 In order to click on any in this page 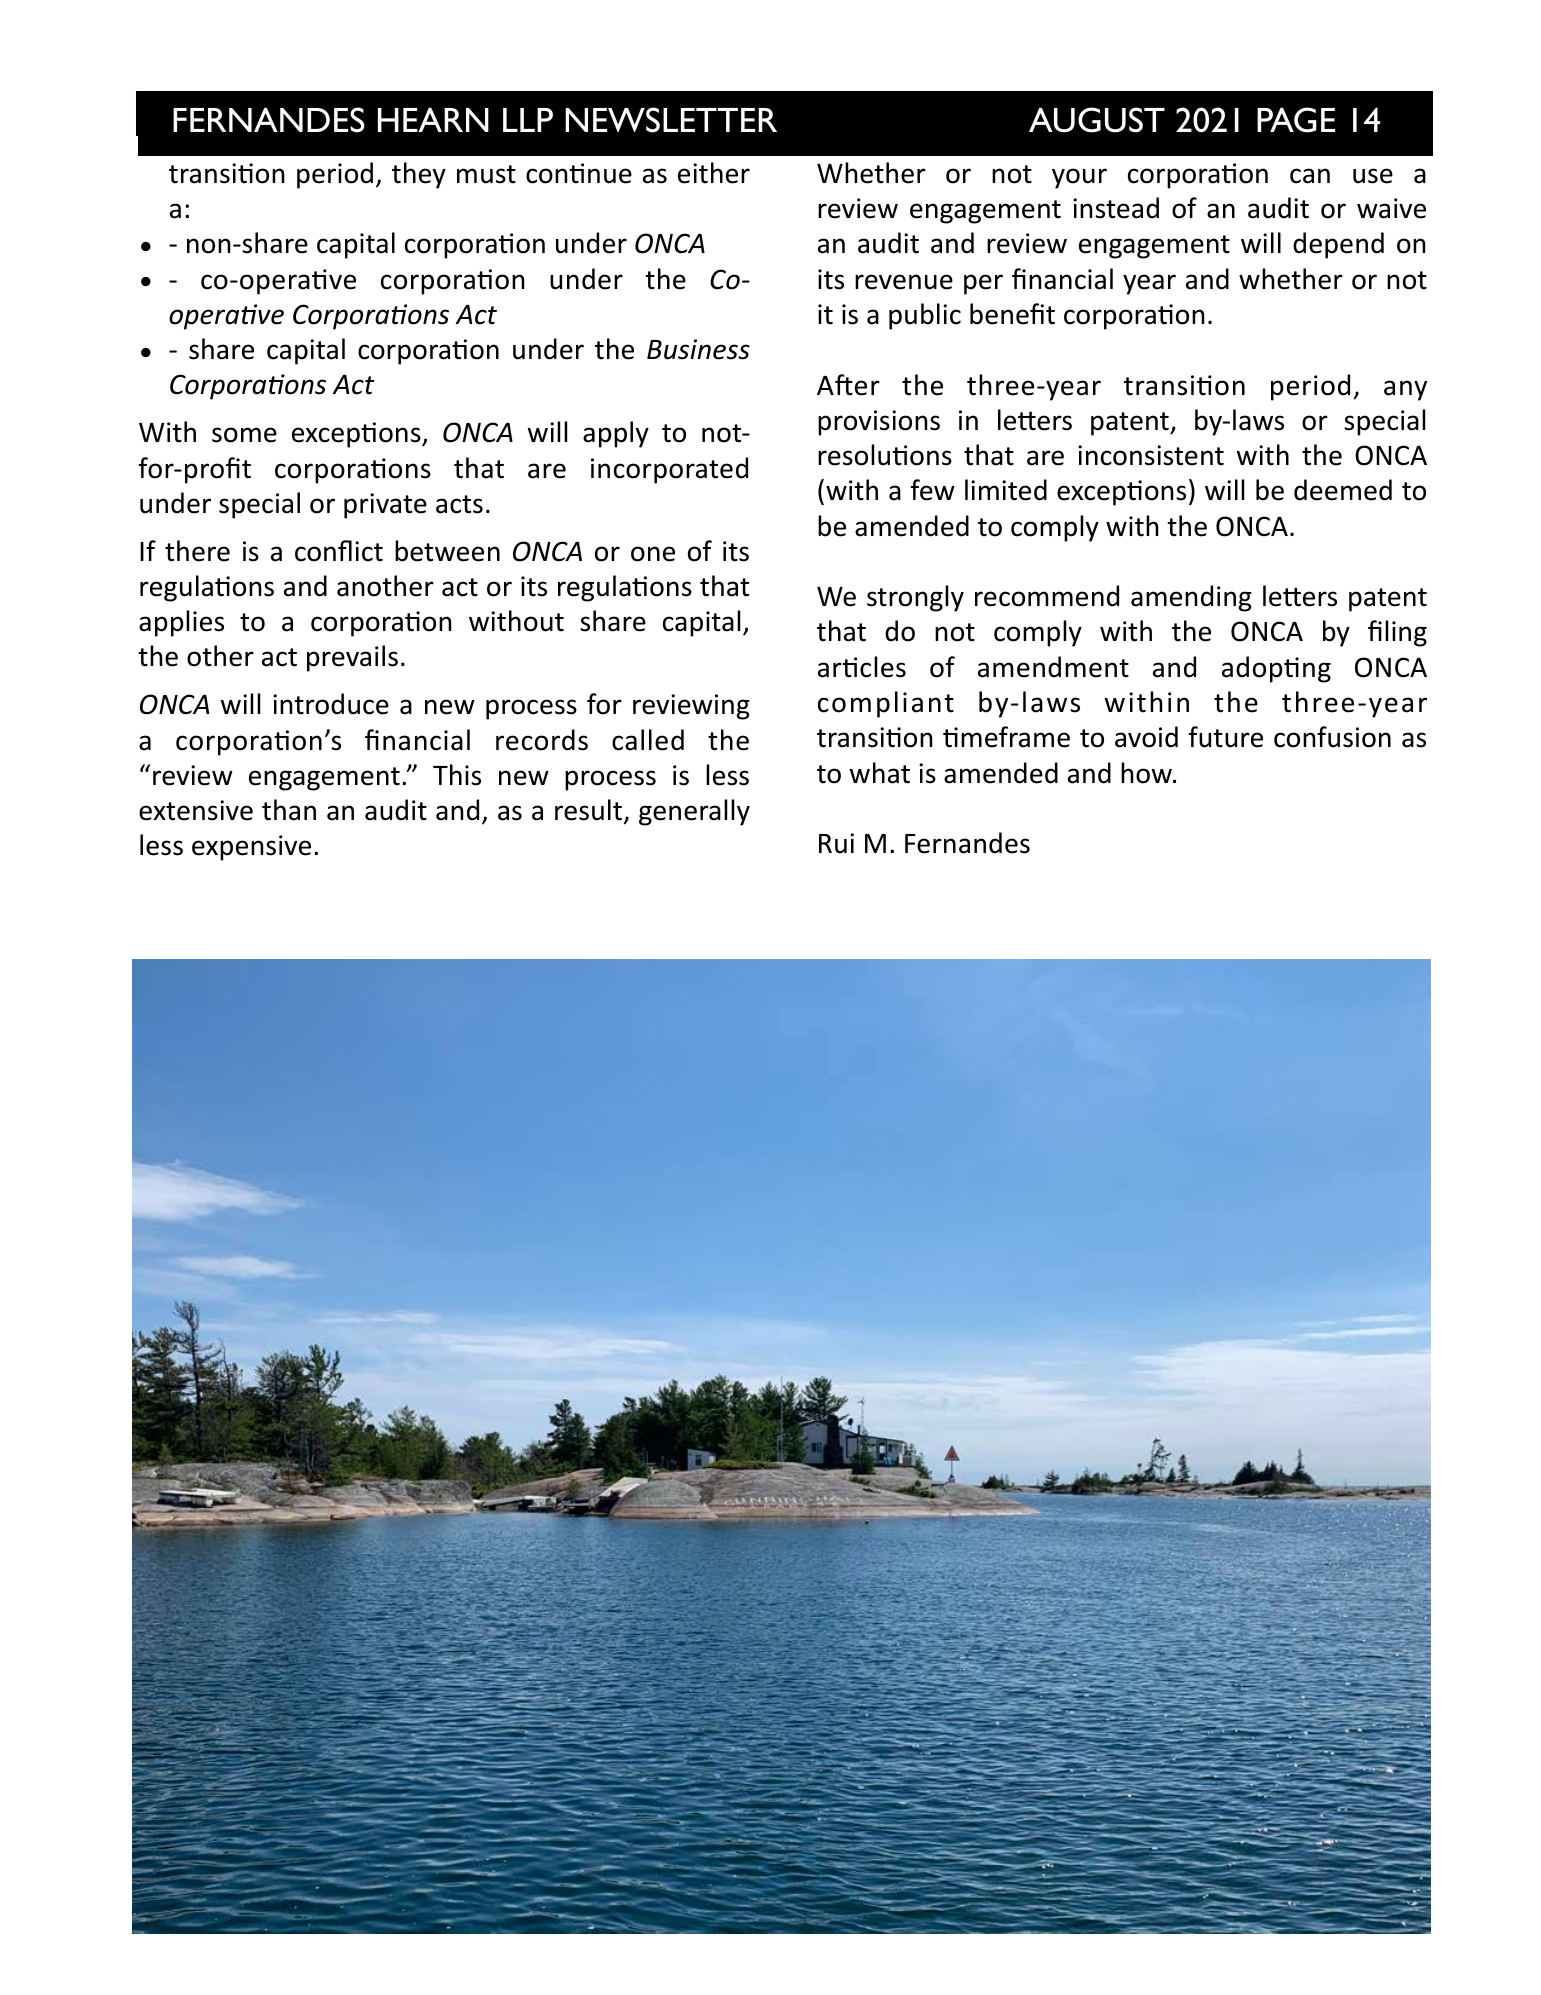, I will do `click(1405, 390)`.
